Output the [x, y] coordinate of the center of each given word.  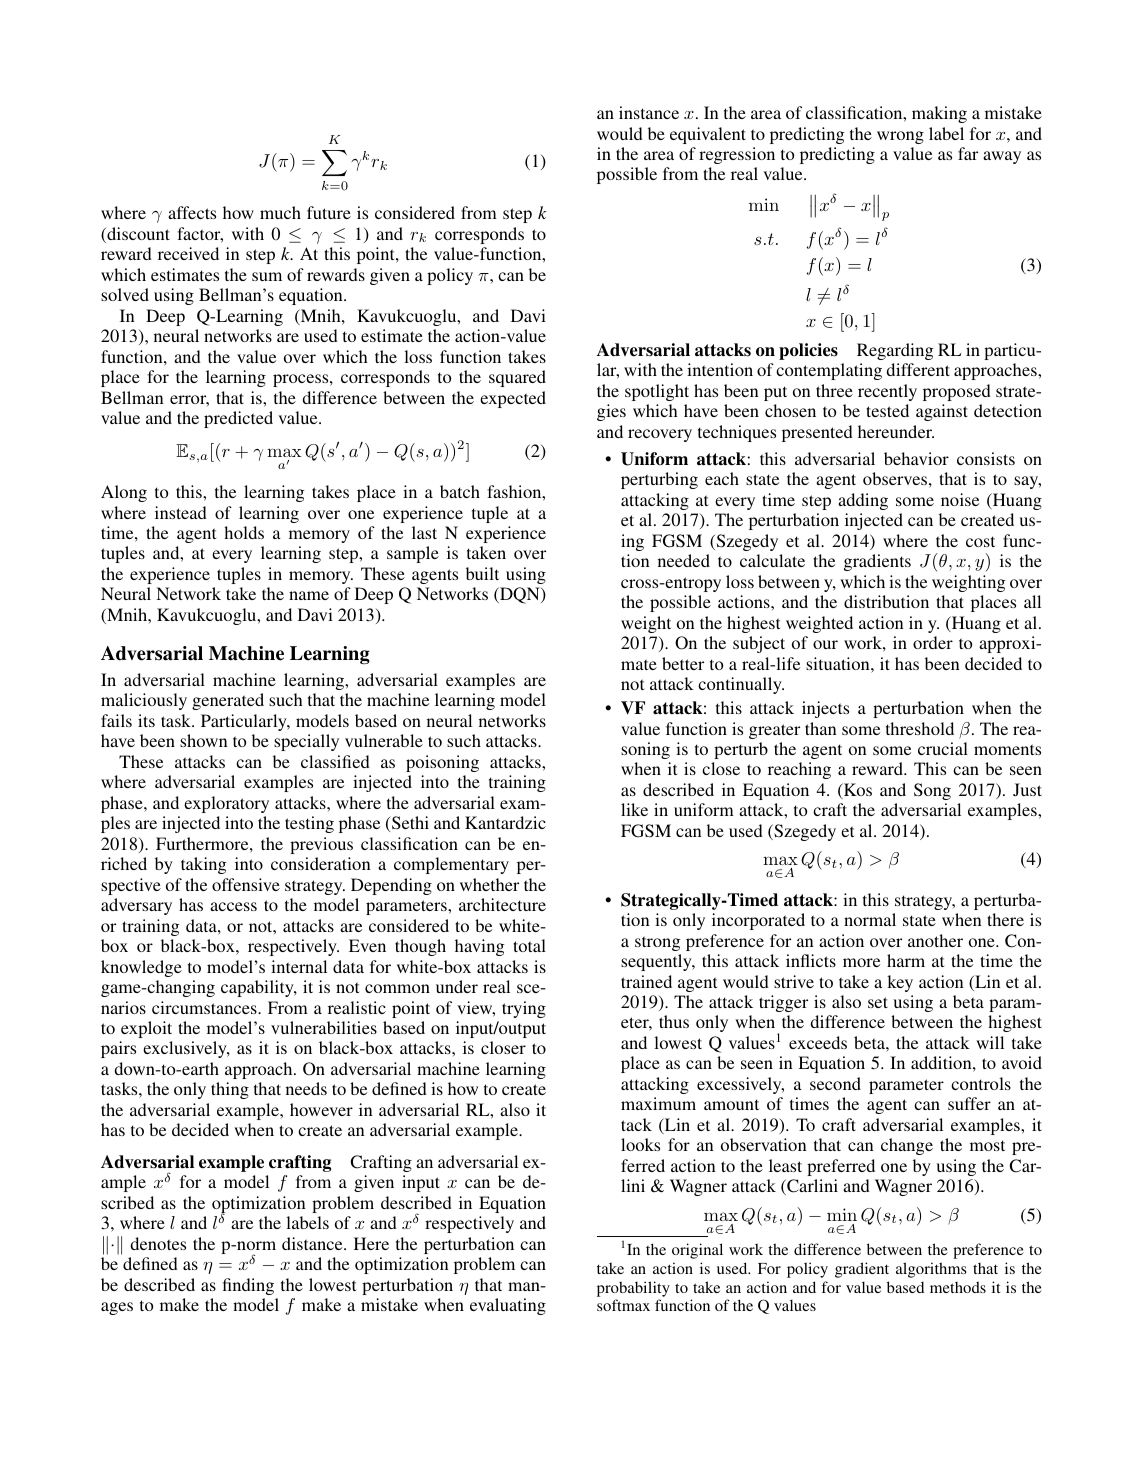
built [482, 573]
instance [649, 112]
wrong [900, 137]
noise [960, 499]
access [233, 906]
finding [248, 1286]
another [935, 940]
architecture [502, 904]
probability [633, 1289]
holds [244, 532]
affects [192, 212]
